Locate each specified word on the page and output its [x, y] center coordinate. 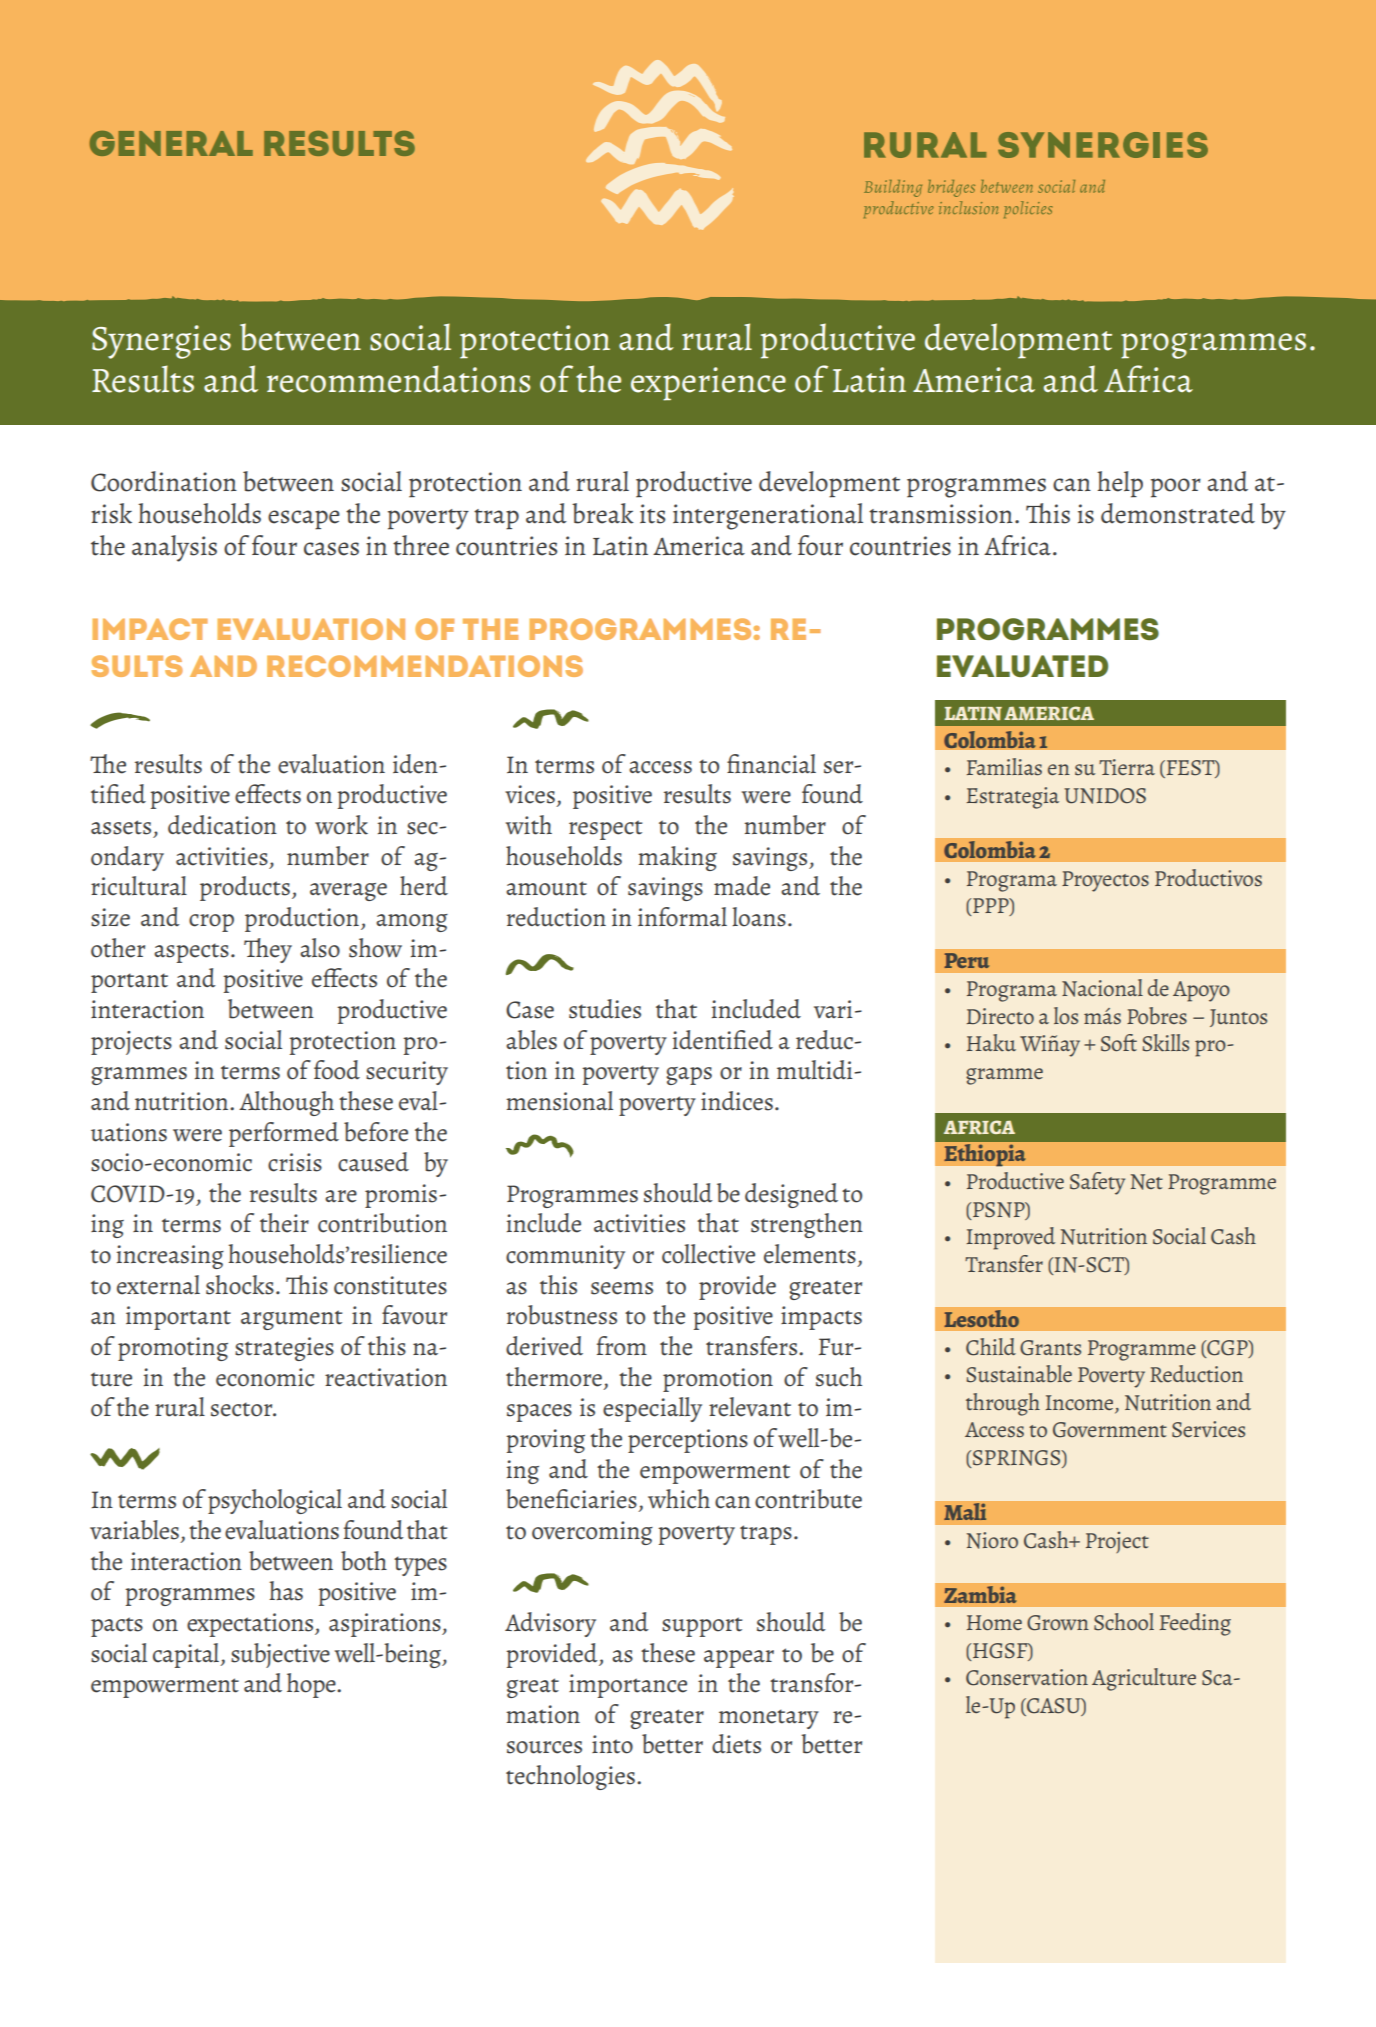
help [1120, 484]
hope [312, 1685]
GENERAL [171, 143]
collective [708, 1254]
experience [708, 384]
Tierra [1127, 767]
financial [771, 764]
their [284, 1223]
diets [736, 1744]
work [341, 825]
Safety [1097, 1183]
